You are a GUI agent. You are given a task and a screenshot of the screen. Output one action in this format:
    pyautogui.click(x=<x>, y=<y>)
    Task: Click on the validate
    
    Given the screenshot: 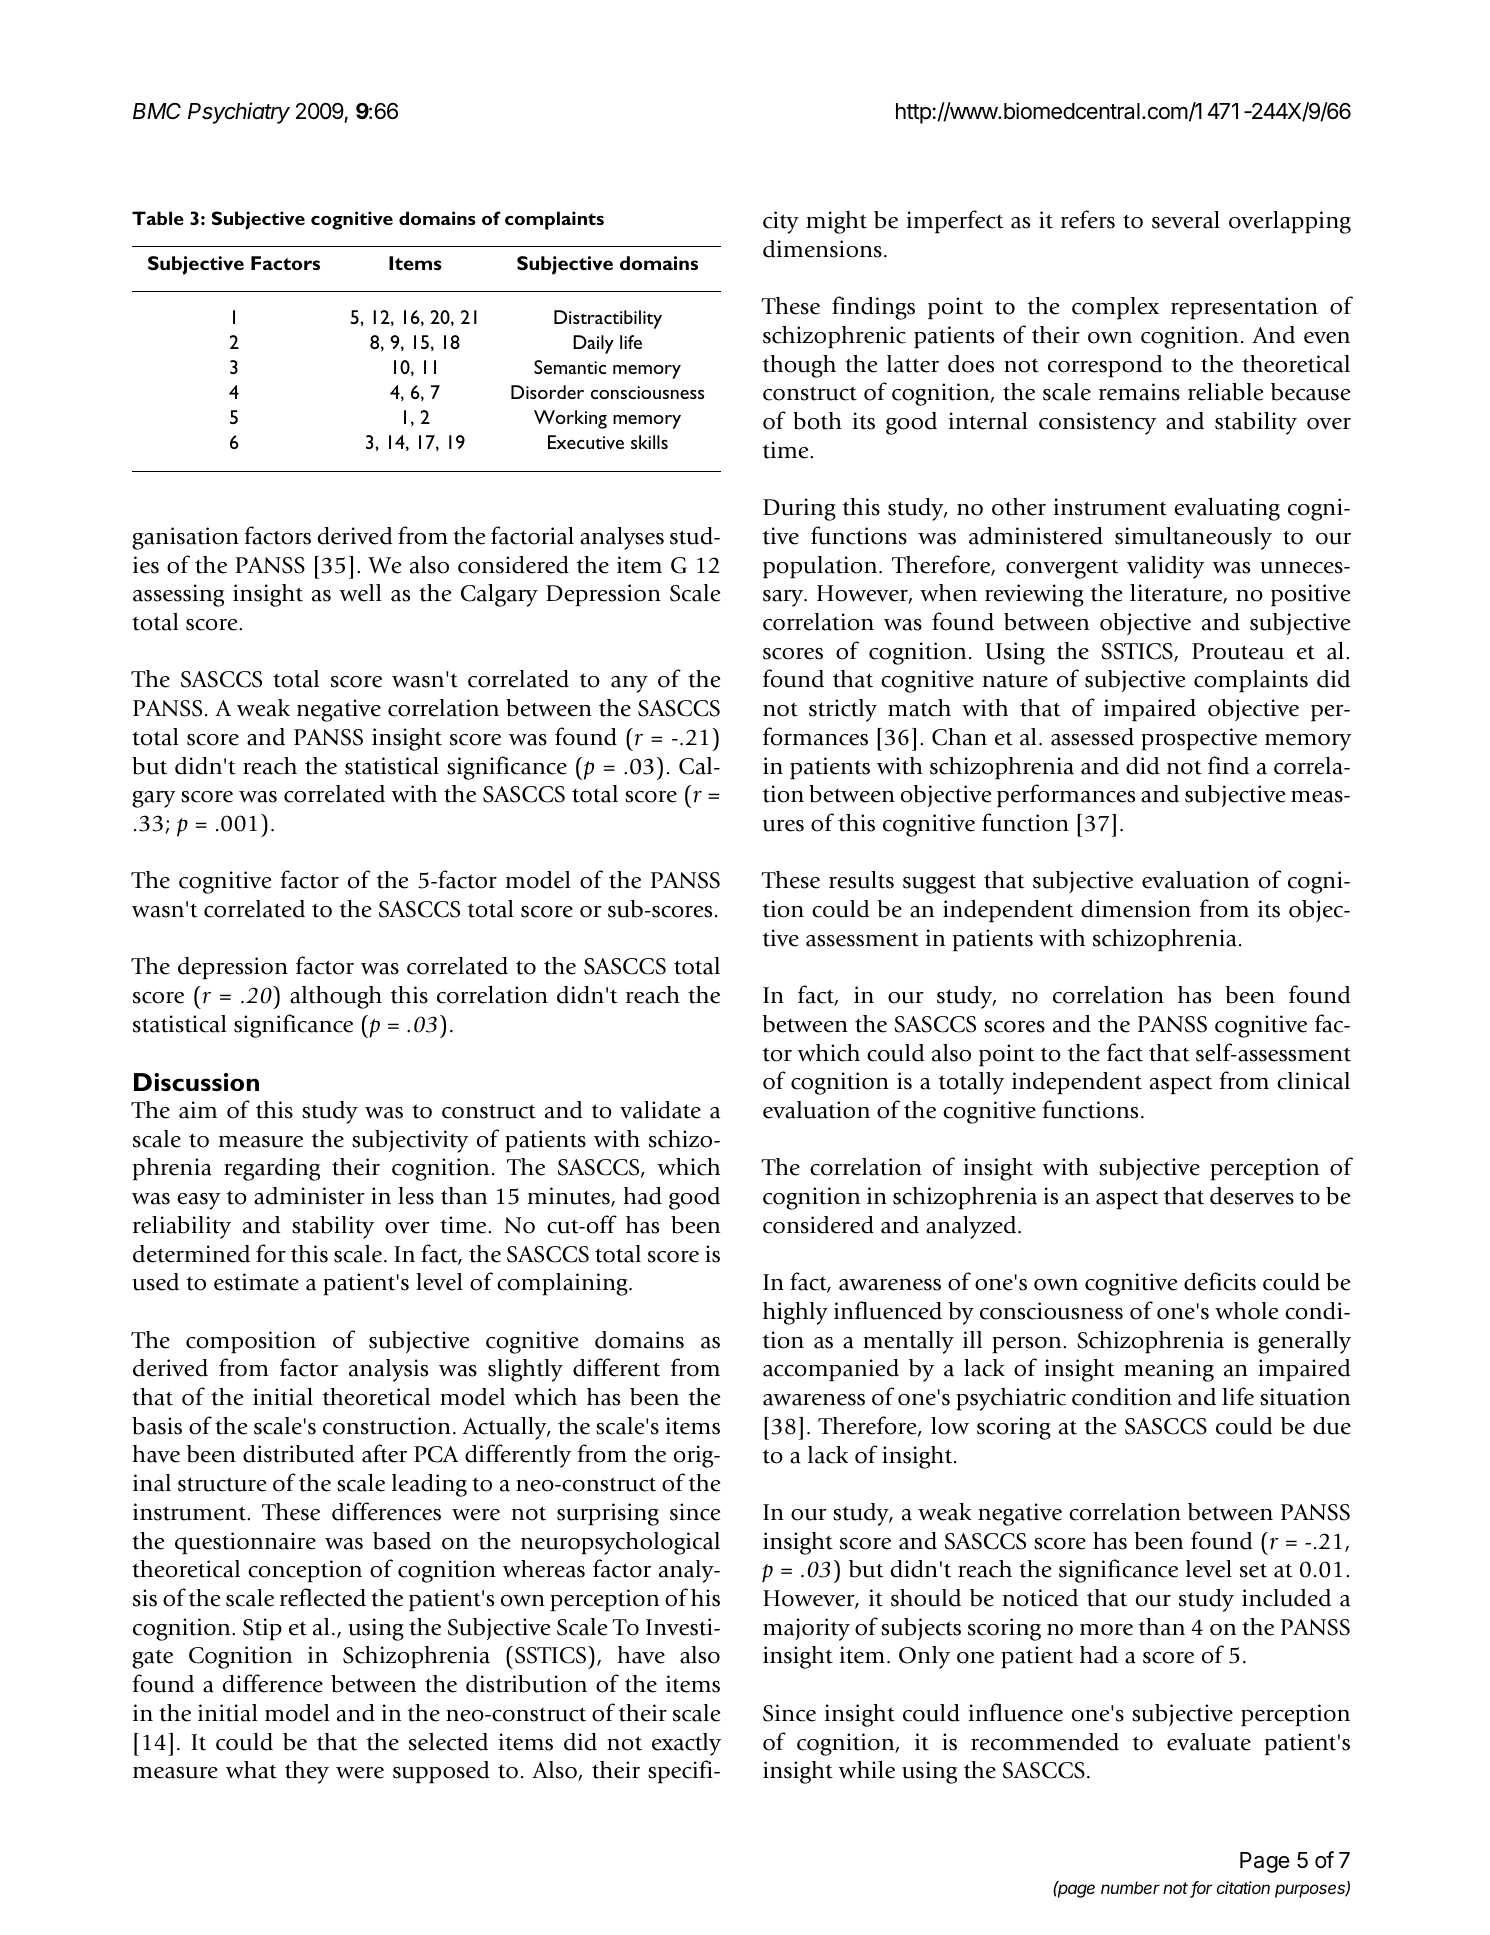 What is the action you would take?
    pyautogui.click(x=660, y=1110)
